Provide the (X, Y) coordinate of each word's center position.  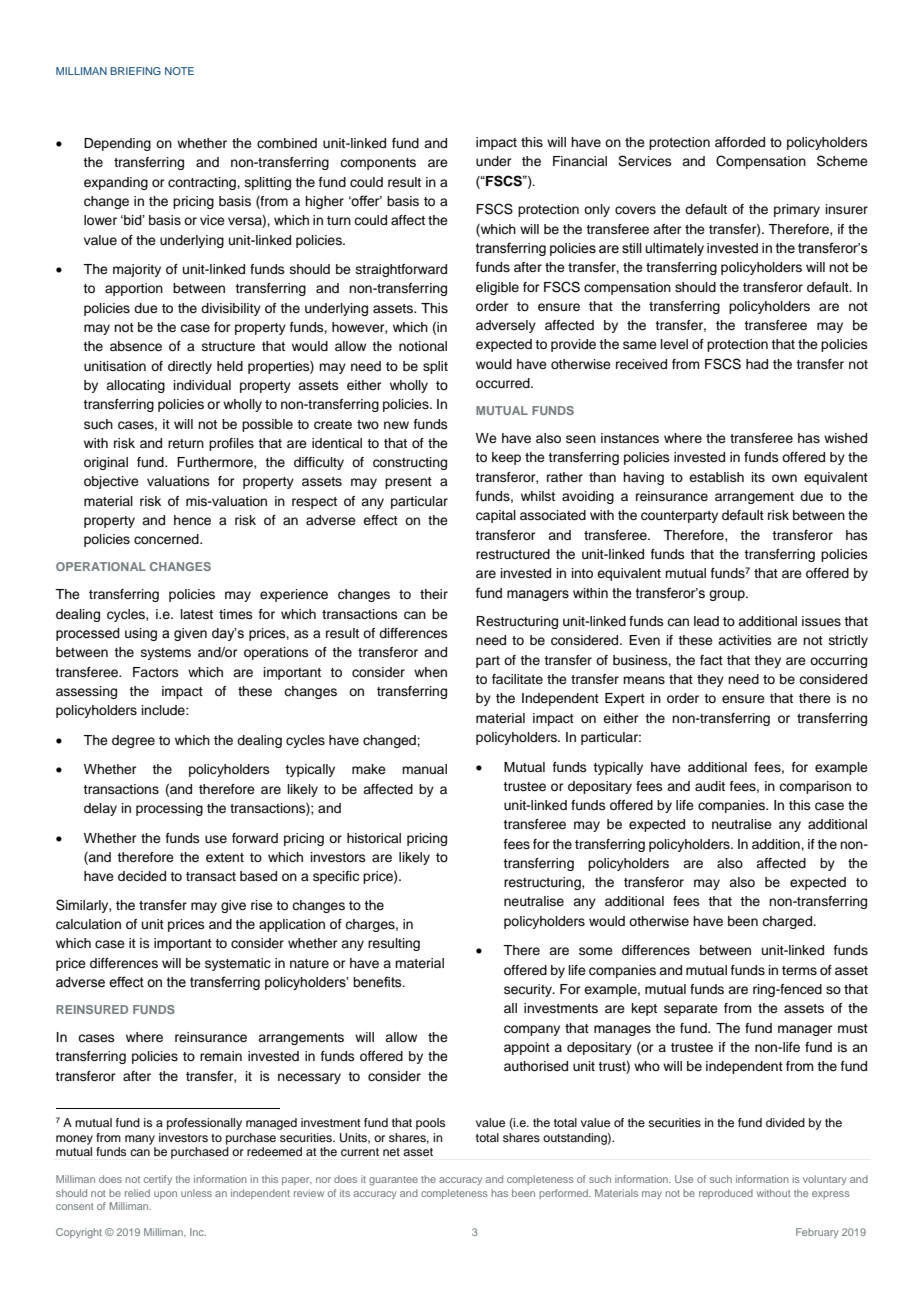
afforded (740, 142)
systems (166, 654)
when (430, 672)
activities (745, 640)
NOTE (179, 71)
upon (165, 1195)
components (378, 164)
